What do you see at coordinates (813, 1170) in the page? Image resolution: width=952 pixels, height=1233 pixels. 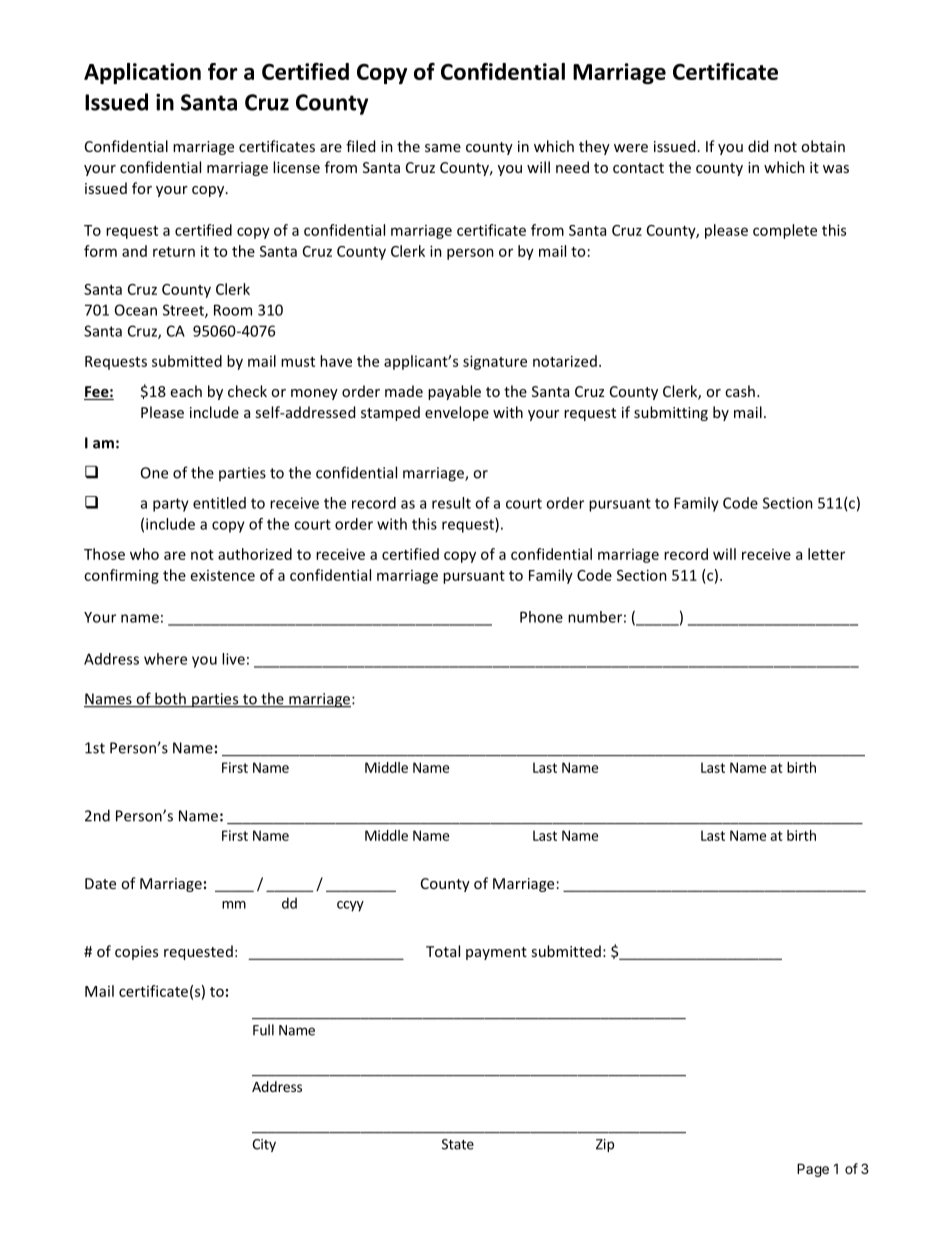 I see `Page` at bounding box center [813, 1170].
